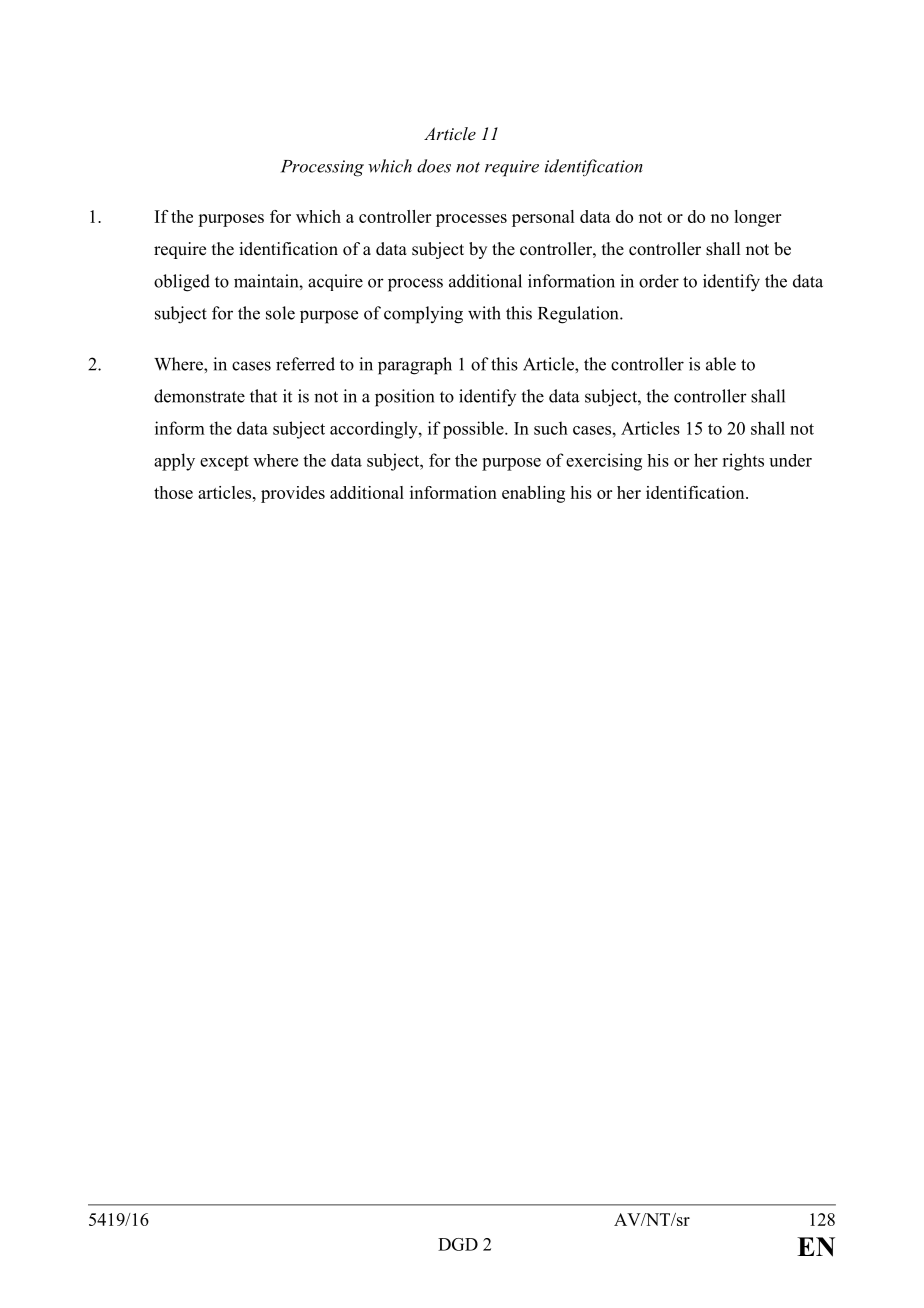 Image resolution: width=924 pixels, height=1308 pixels. I want to click on DGD, so click(458, 1244).
